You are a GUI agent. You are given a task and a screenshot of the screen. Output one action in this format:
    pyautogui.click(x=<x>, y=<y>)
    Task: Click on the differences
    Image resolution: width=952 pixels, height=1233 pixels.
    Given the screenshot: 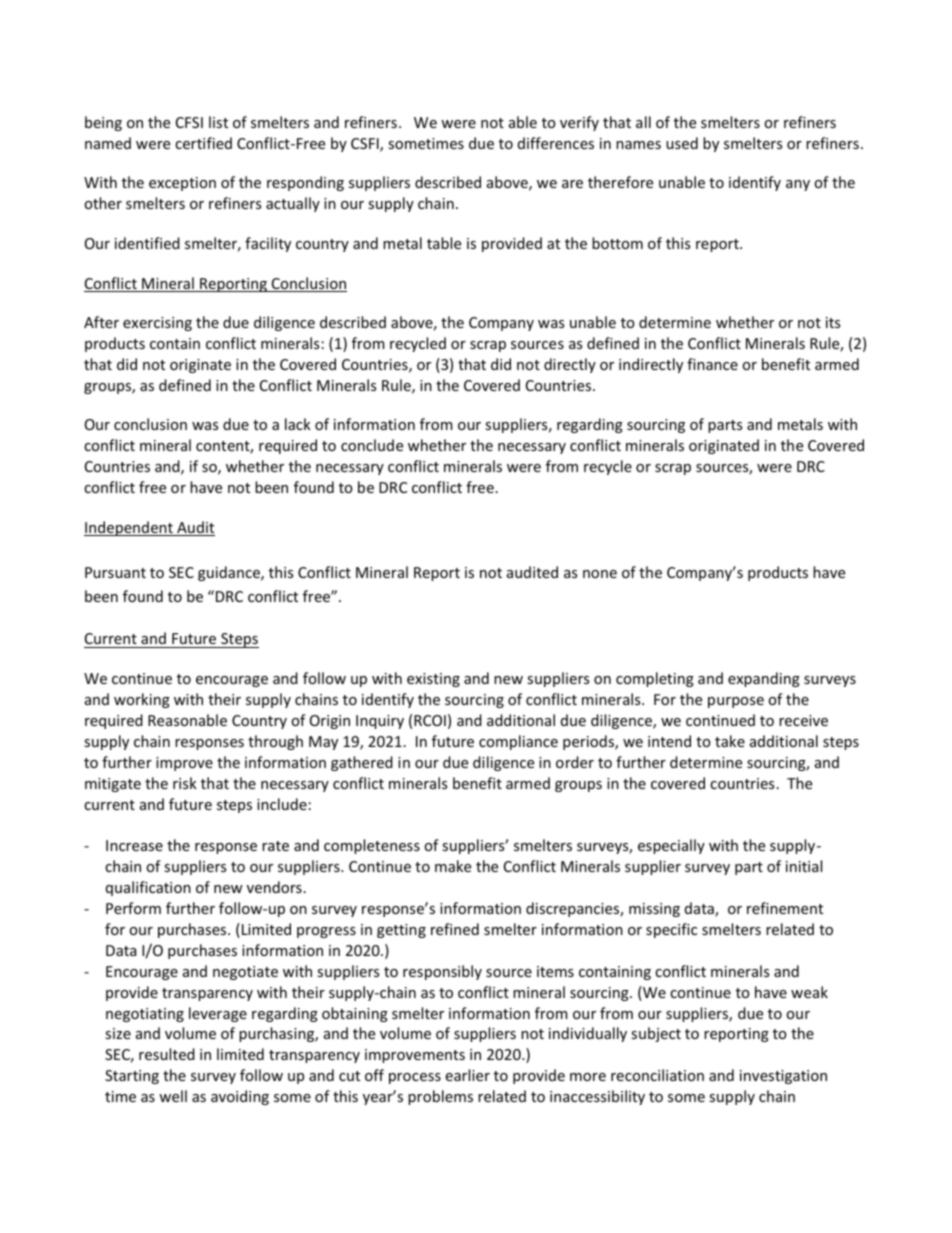 What is the action you would take?
    pyautogui.click(x=556, y=143)
